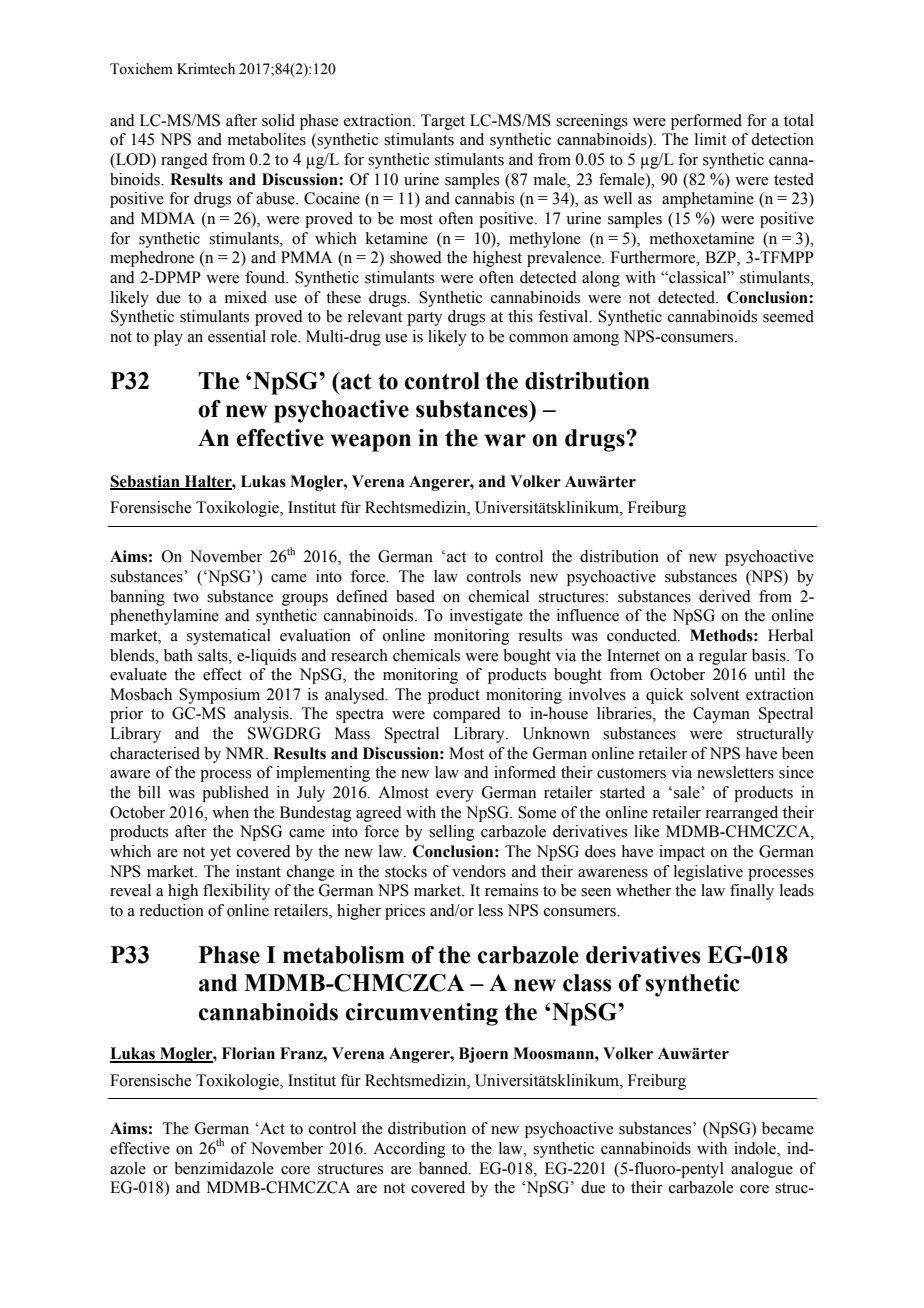 The image size is (924, 1308). What do you see at coordinates (267, 139) in the page?
I see `metabolites` at bounding box center [267, 139].
